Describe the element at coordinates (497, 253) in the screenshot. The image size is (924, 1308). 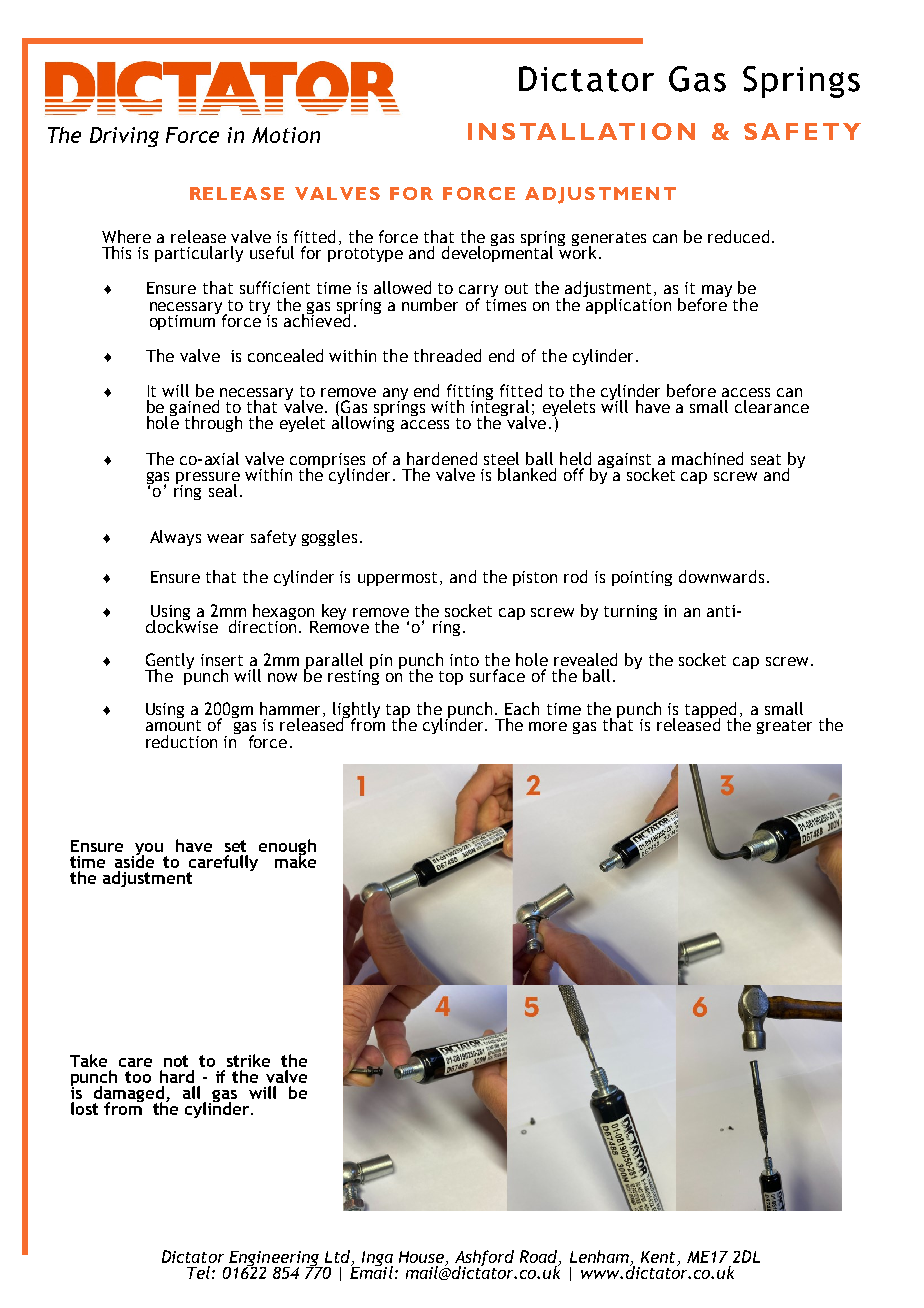
I see `developmental` at that location.
